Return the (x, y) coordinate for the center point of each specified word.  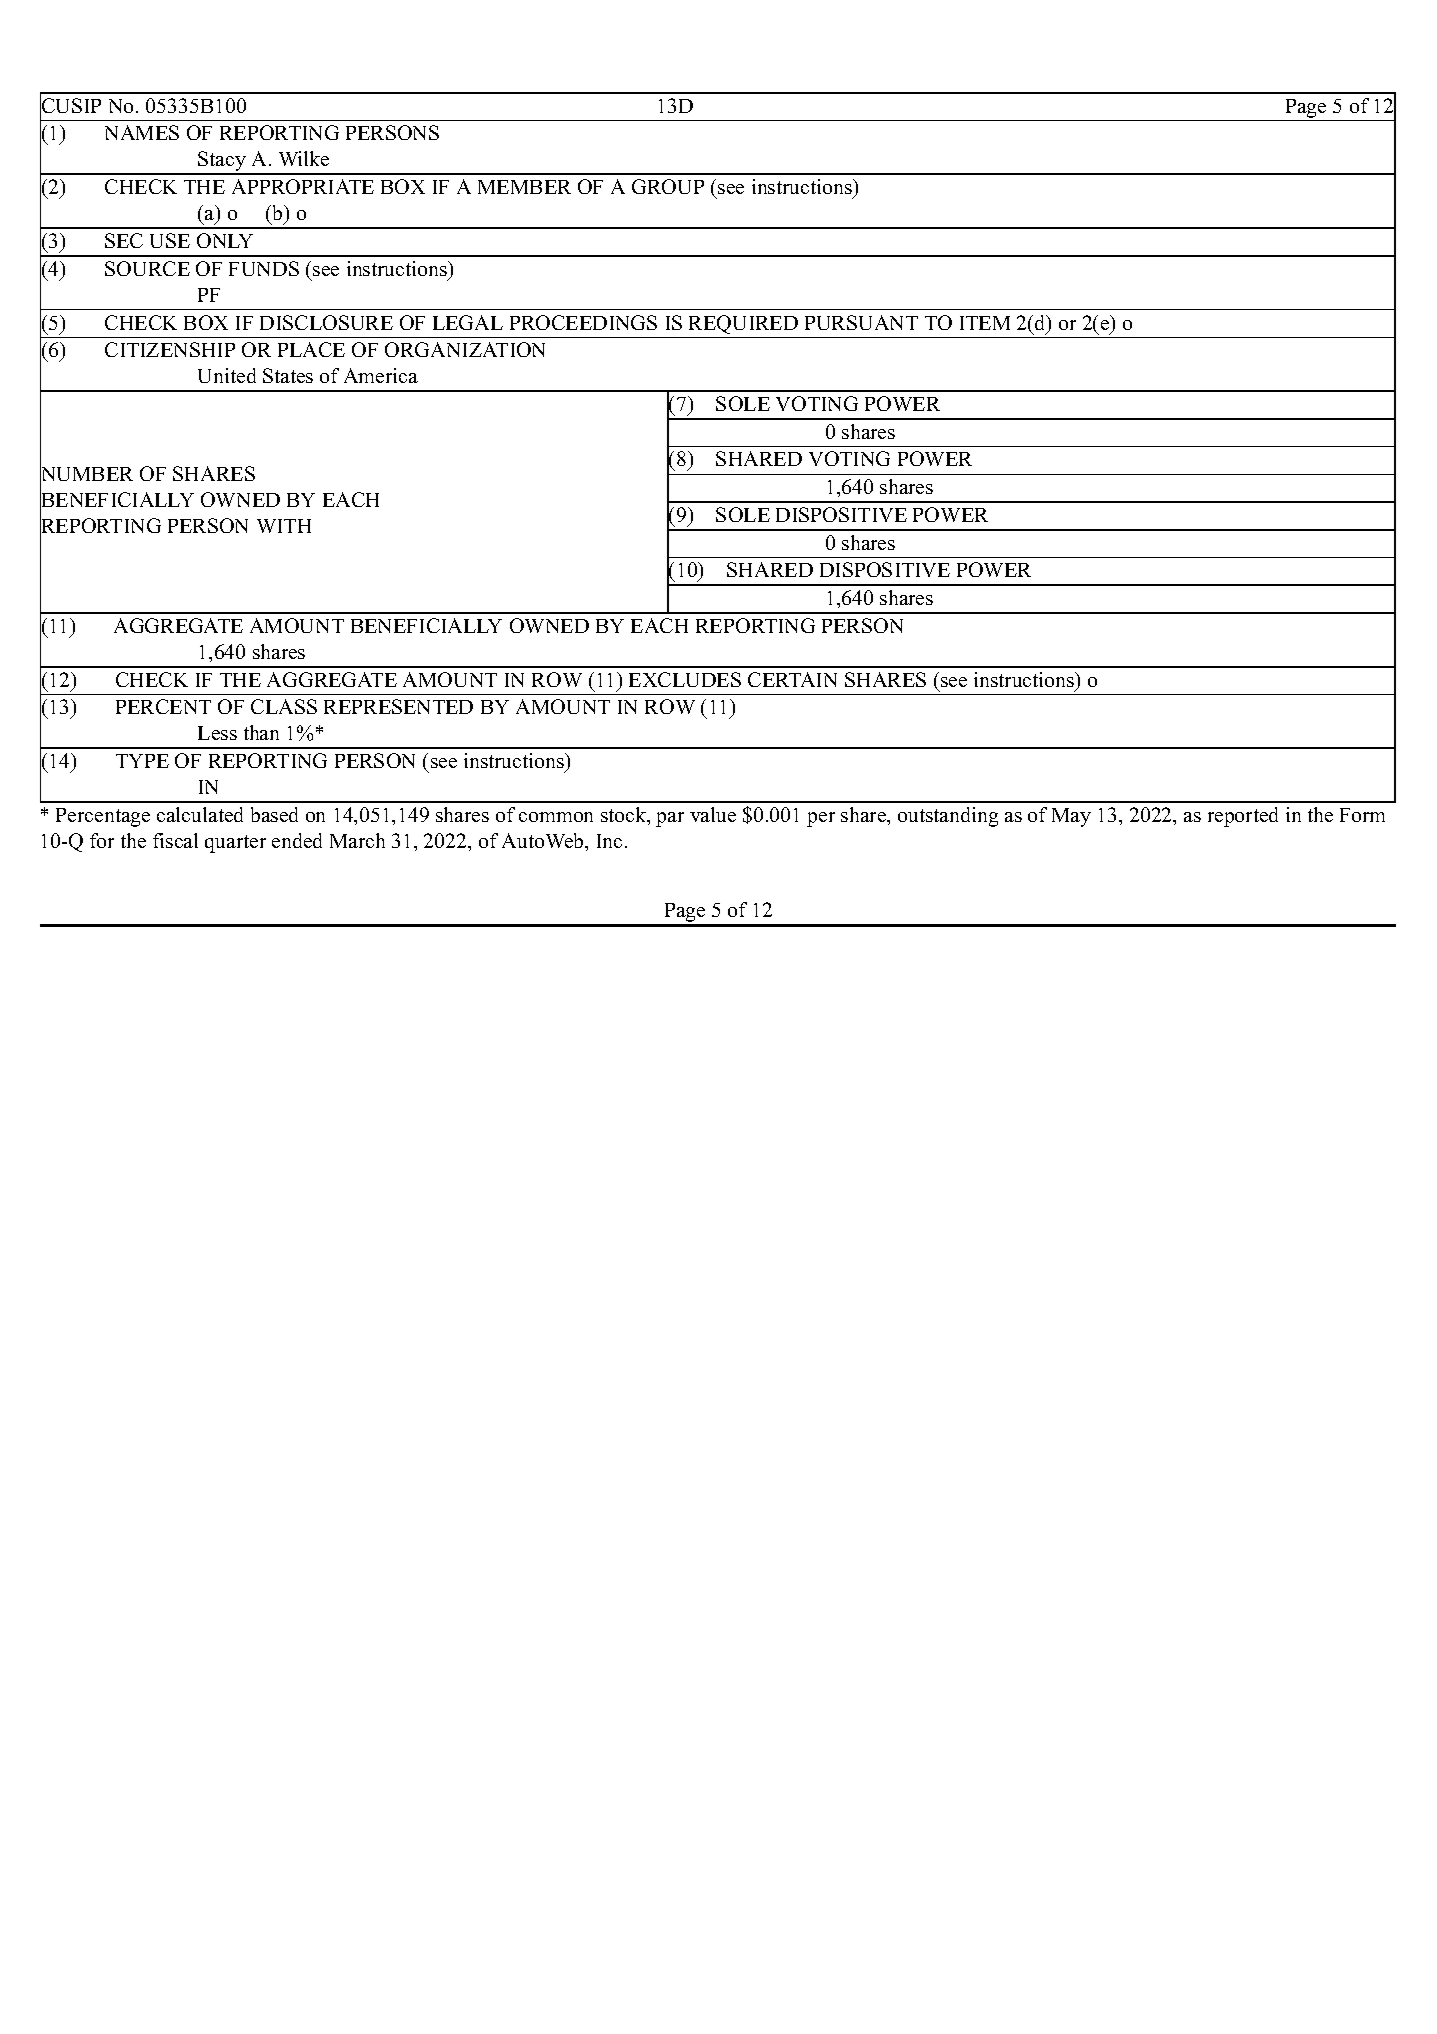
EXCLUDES (685, 679)
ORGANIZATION (465, 349)
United (227, 375)
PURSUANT (861, 322)
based (274, 814)
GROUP (668, 186)
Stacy (222, 162)
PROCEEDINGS (583, 322)
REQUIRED (743, 324)
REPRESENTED (398, 706)
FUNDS (264, 268)
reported (1243, 817)
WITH (284, 526)
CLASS (284, 706)
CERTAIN (792, 679)
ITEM (985, 323)
